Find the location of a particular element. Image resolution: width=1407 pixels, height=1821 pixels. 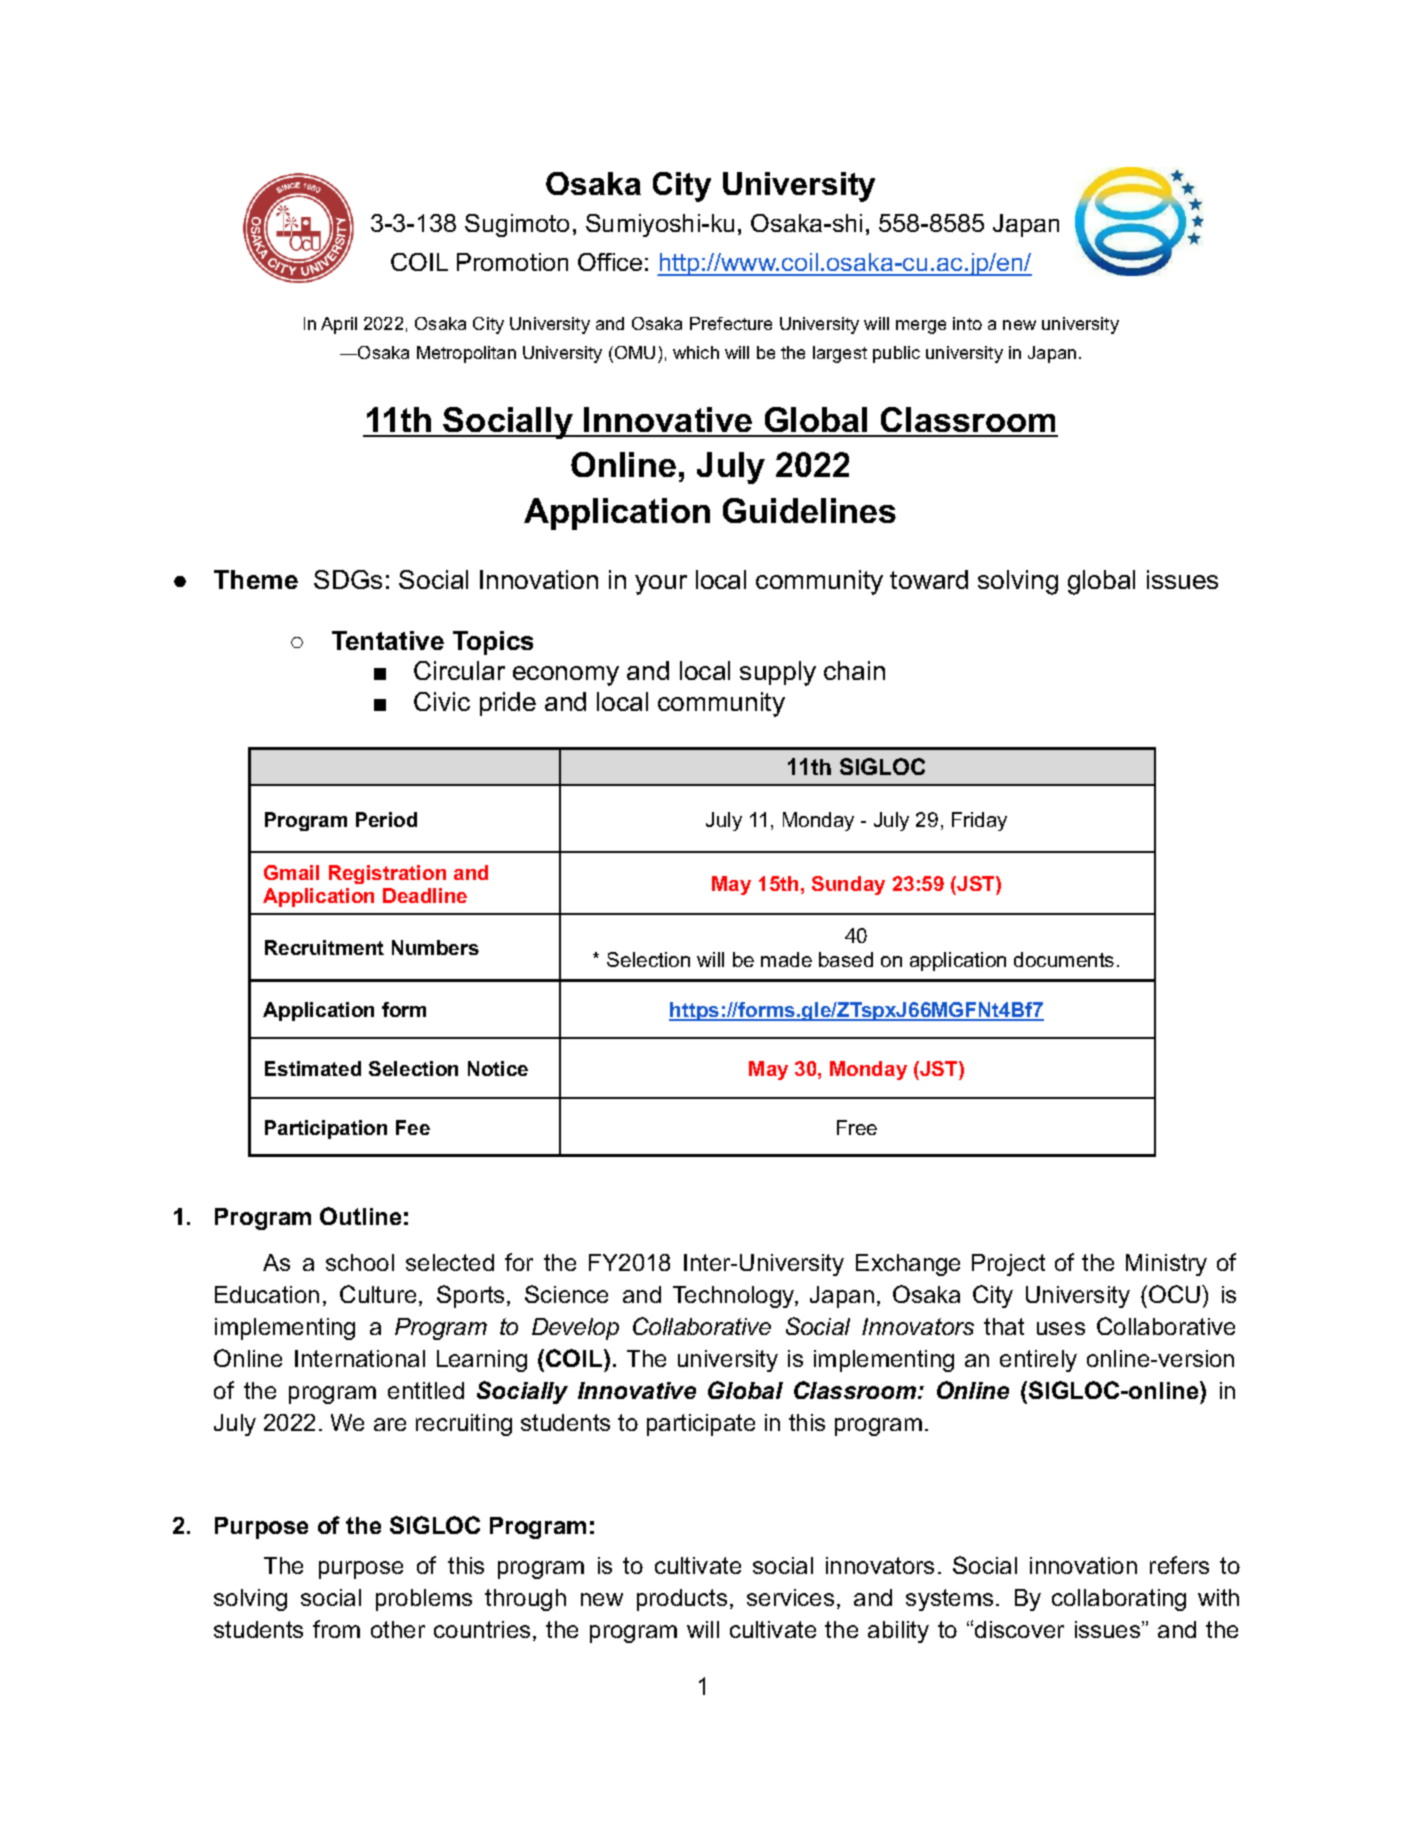

Ministry is located at coordinates (1166, 1265).
